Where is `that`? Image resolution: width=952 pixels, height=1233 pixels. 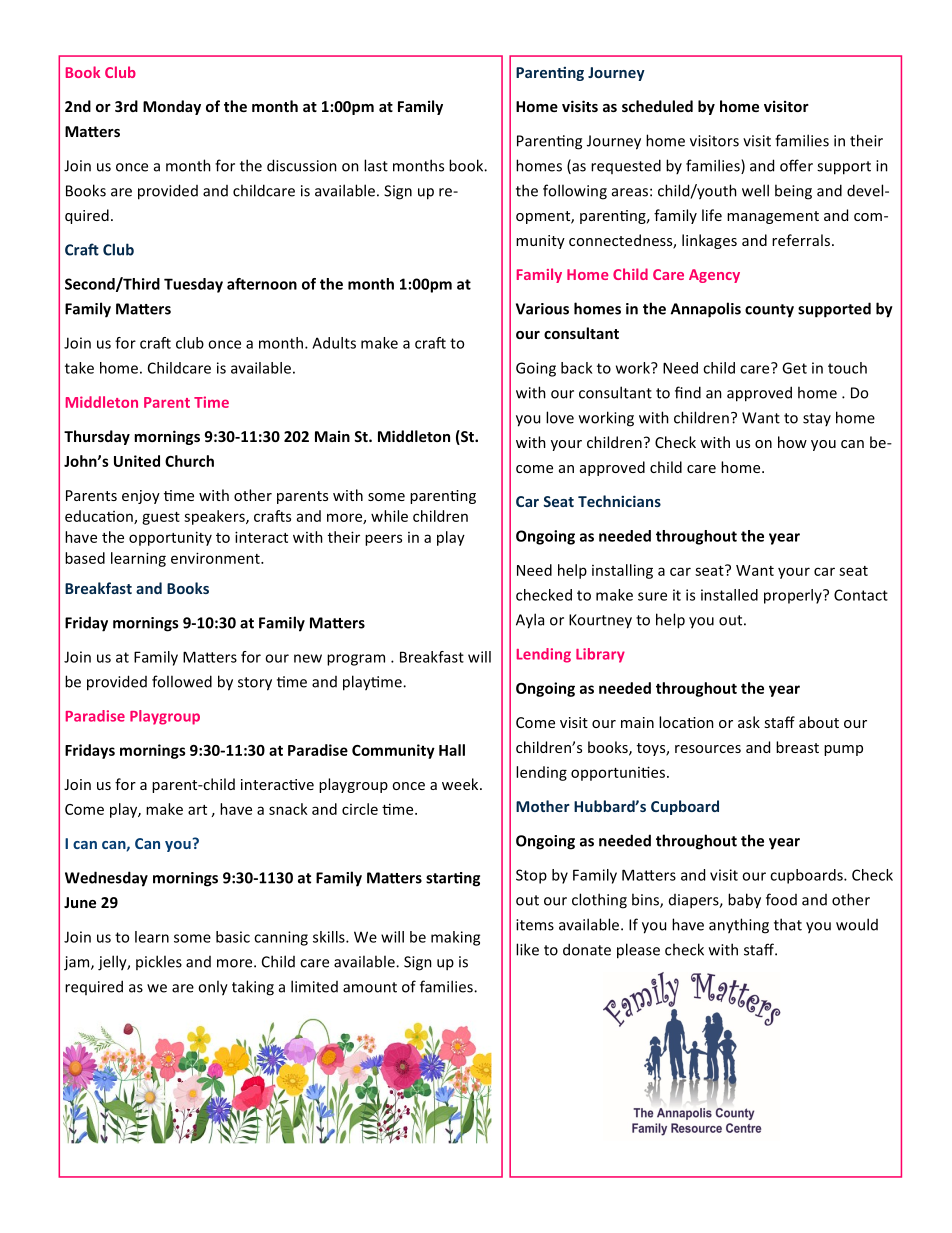
that is located at coordinates (788, 924).
